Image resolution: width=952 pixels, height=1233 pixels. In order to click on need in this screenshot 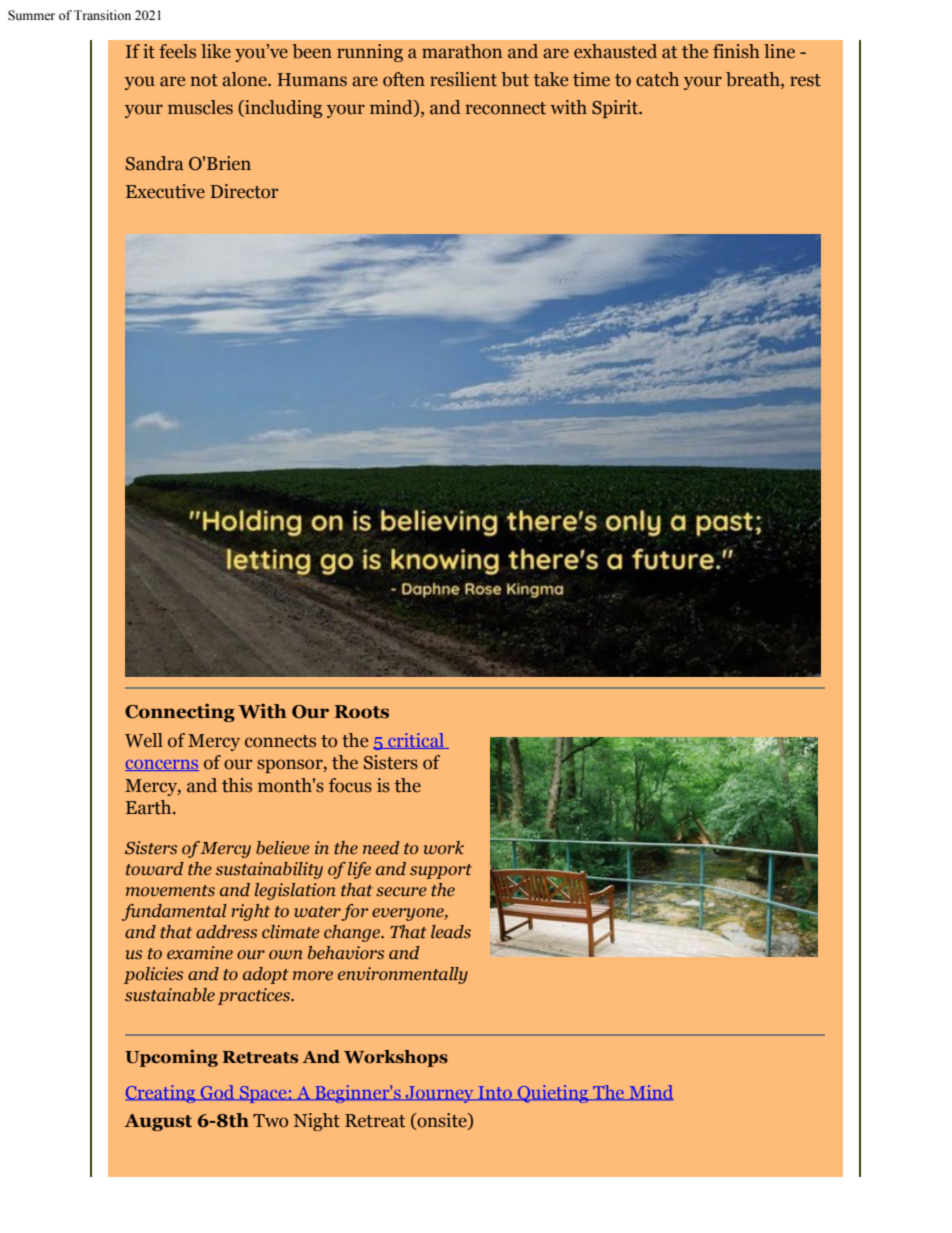, I will do `click(381, 848)`.
